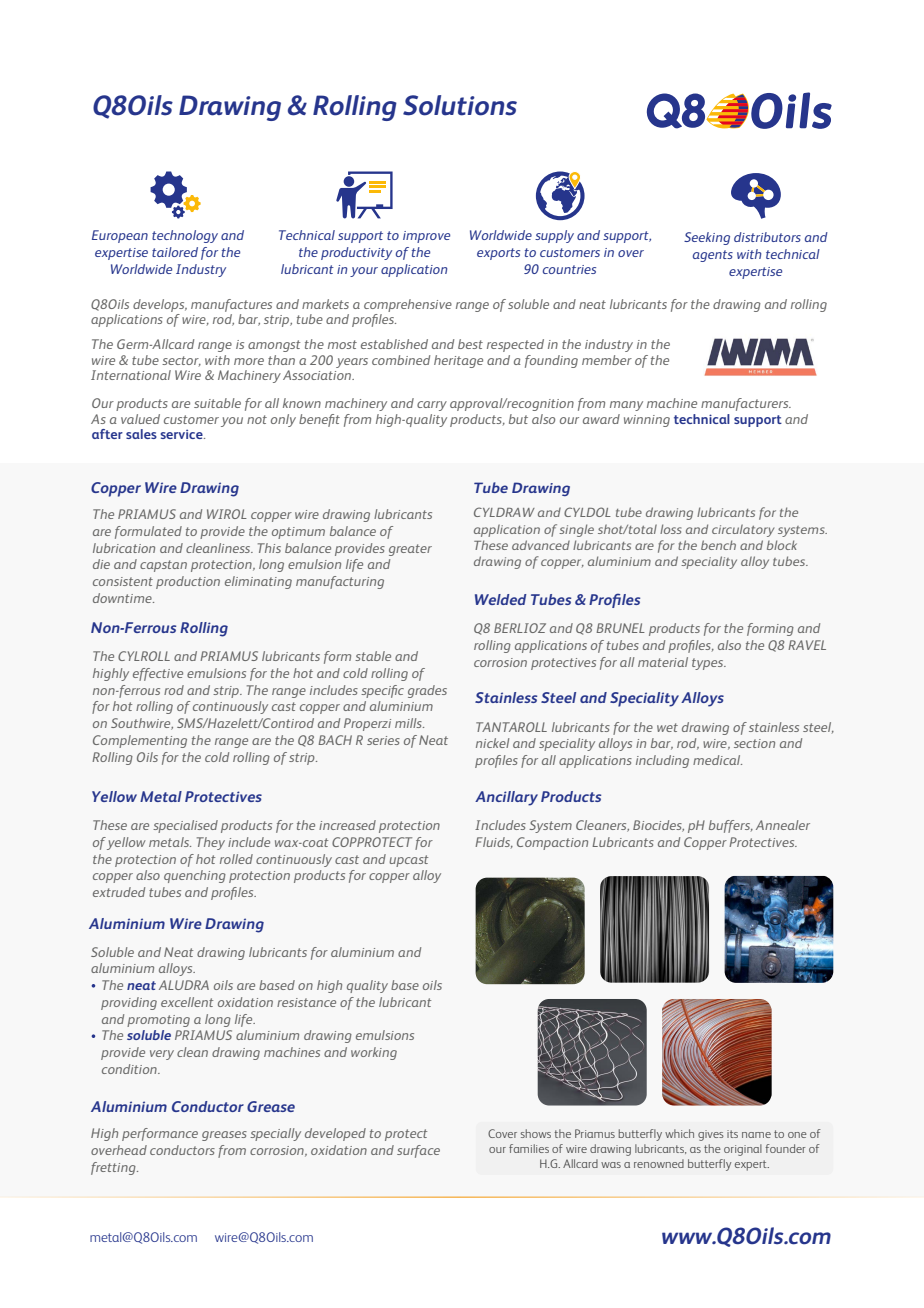  Describe the element at coordinates (140, 741) in the screenshot. I see `Complementing` at that location.
